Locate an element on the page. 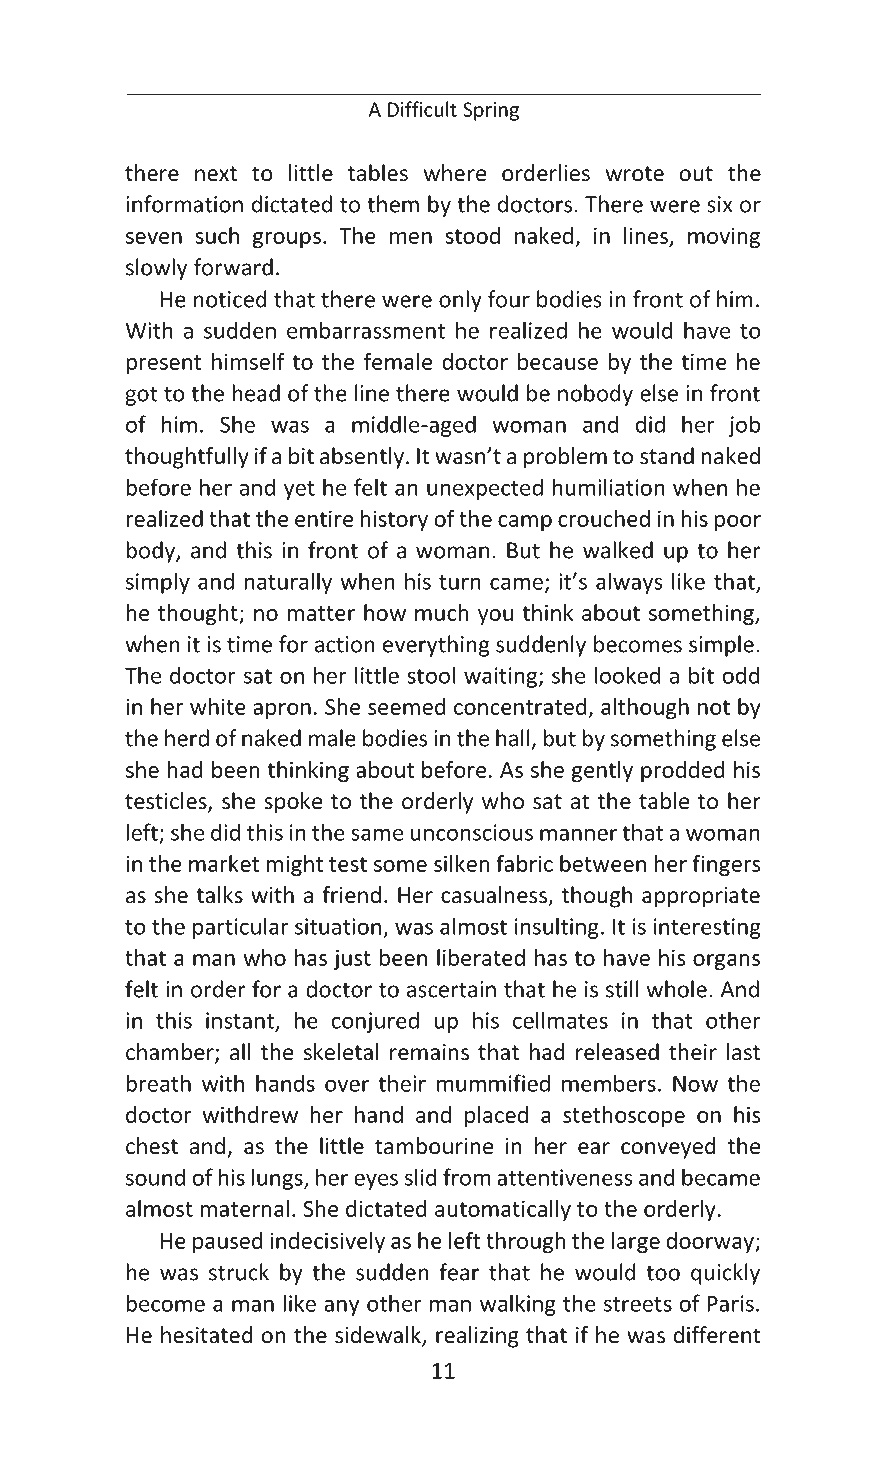  seemed is located at coordinates (407, 706).
